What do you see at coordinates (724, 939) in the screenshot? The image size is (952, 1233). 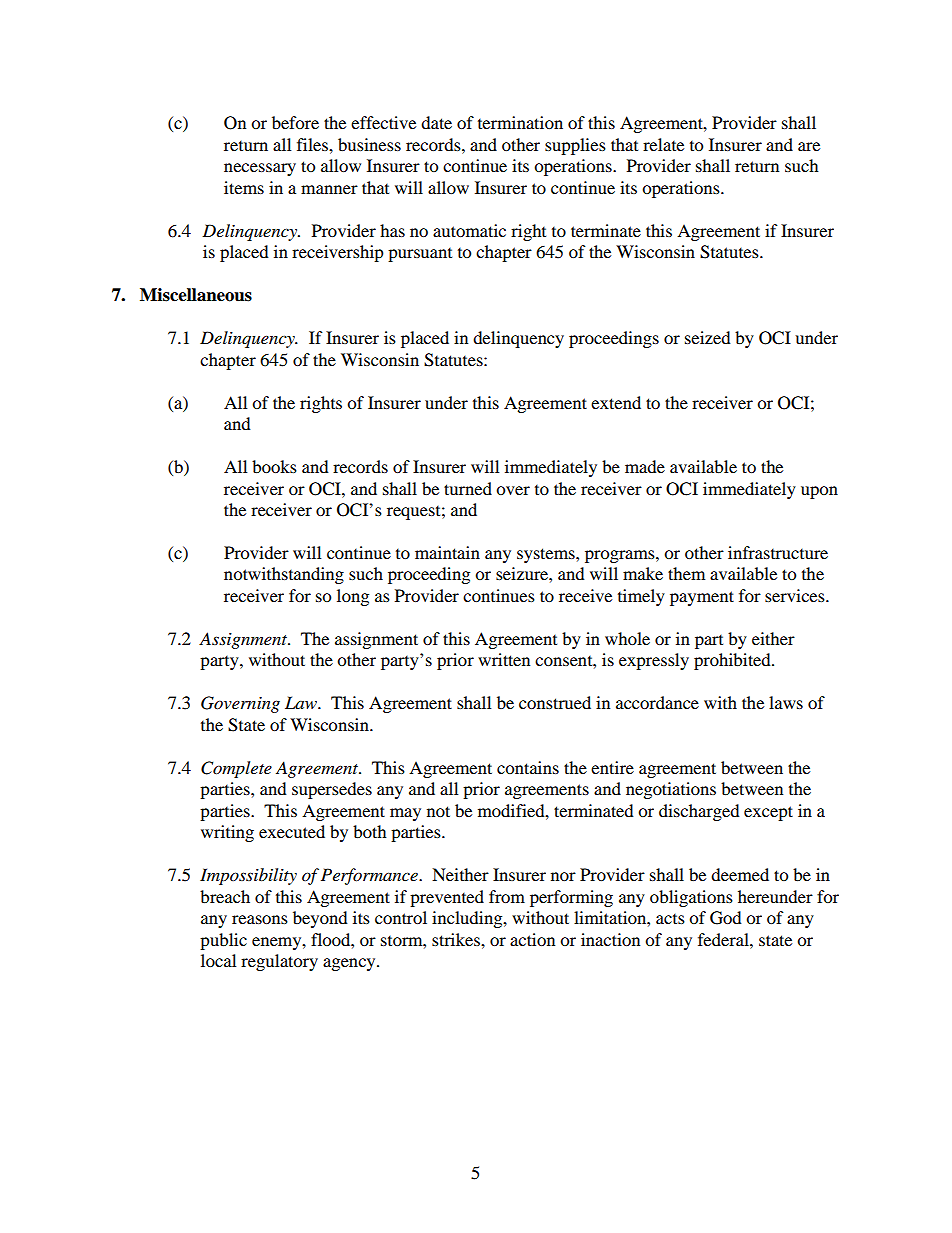 I see `federal` at bounding box center [724, 939].
